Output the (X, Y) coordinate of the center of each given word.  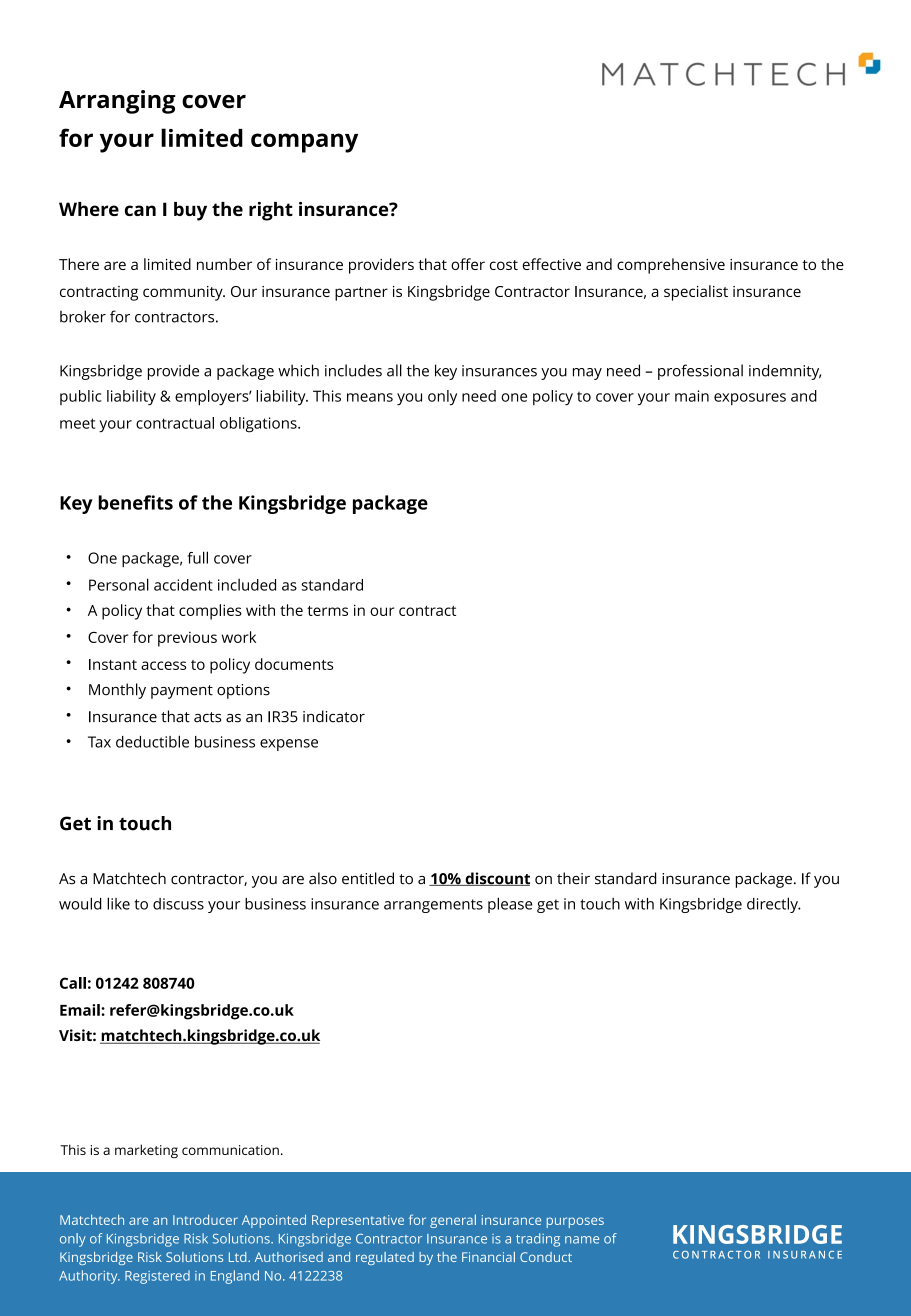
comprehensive (671, 266)
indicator (334, 716)
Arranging (117, 102)
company (304, 143)
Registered (157, 1277)
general (453, 1221)
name (582, 1240)
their (573, 878)
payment (182, 692)
